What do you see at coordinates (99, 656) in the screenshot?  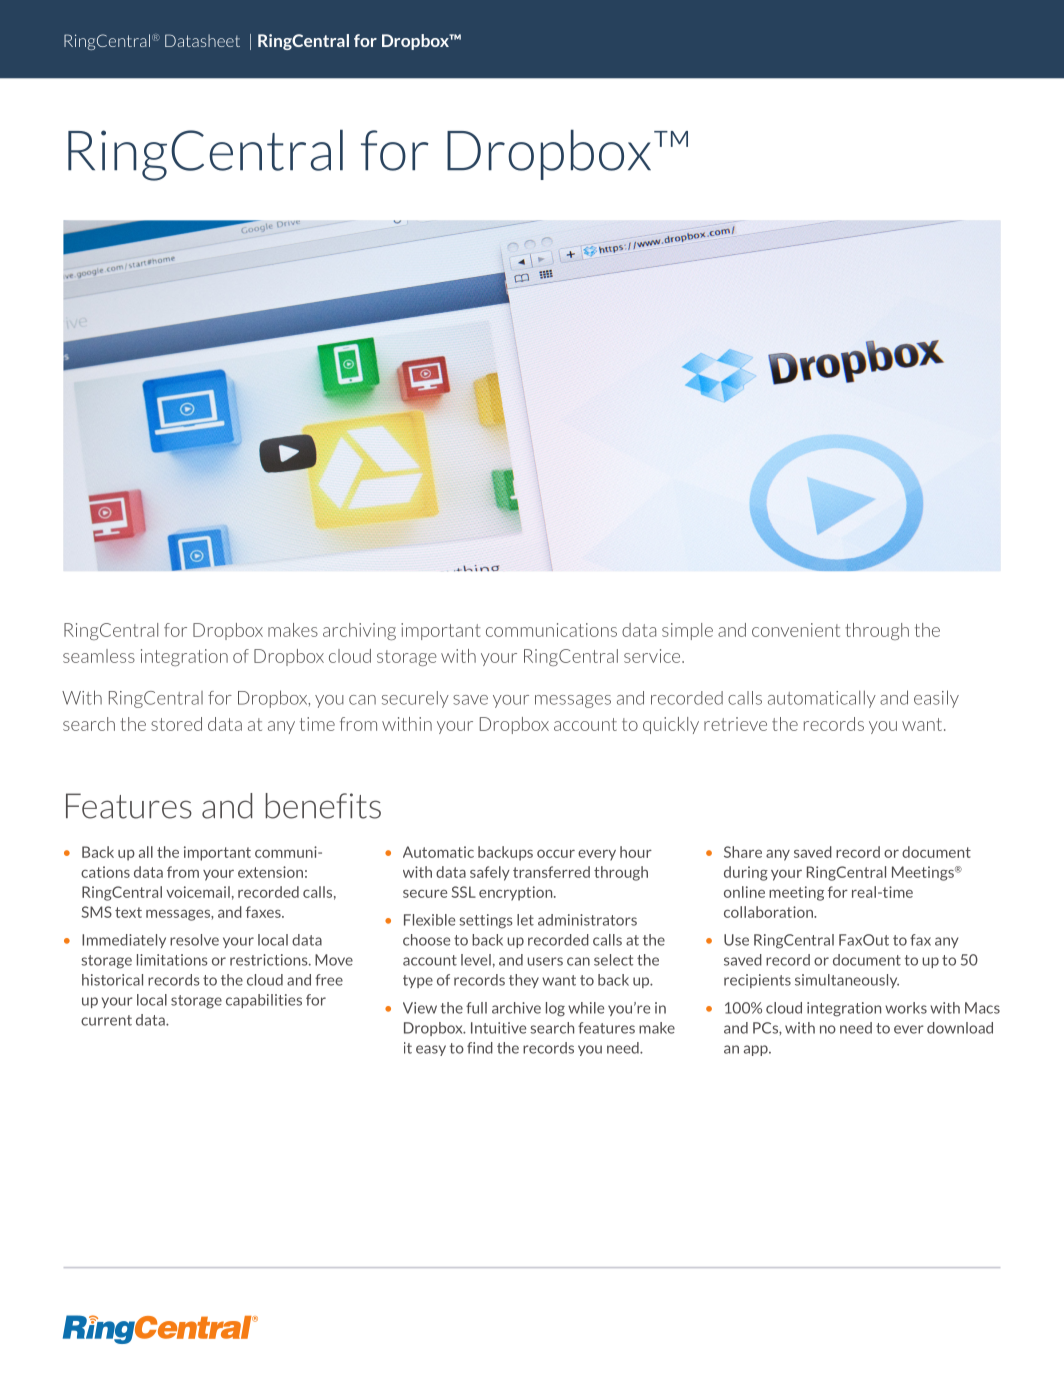 I see `seamless` at bounding box center [99, 656].
